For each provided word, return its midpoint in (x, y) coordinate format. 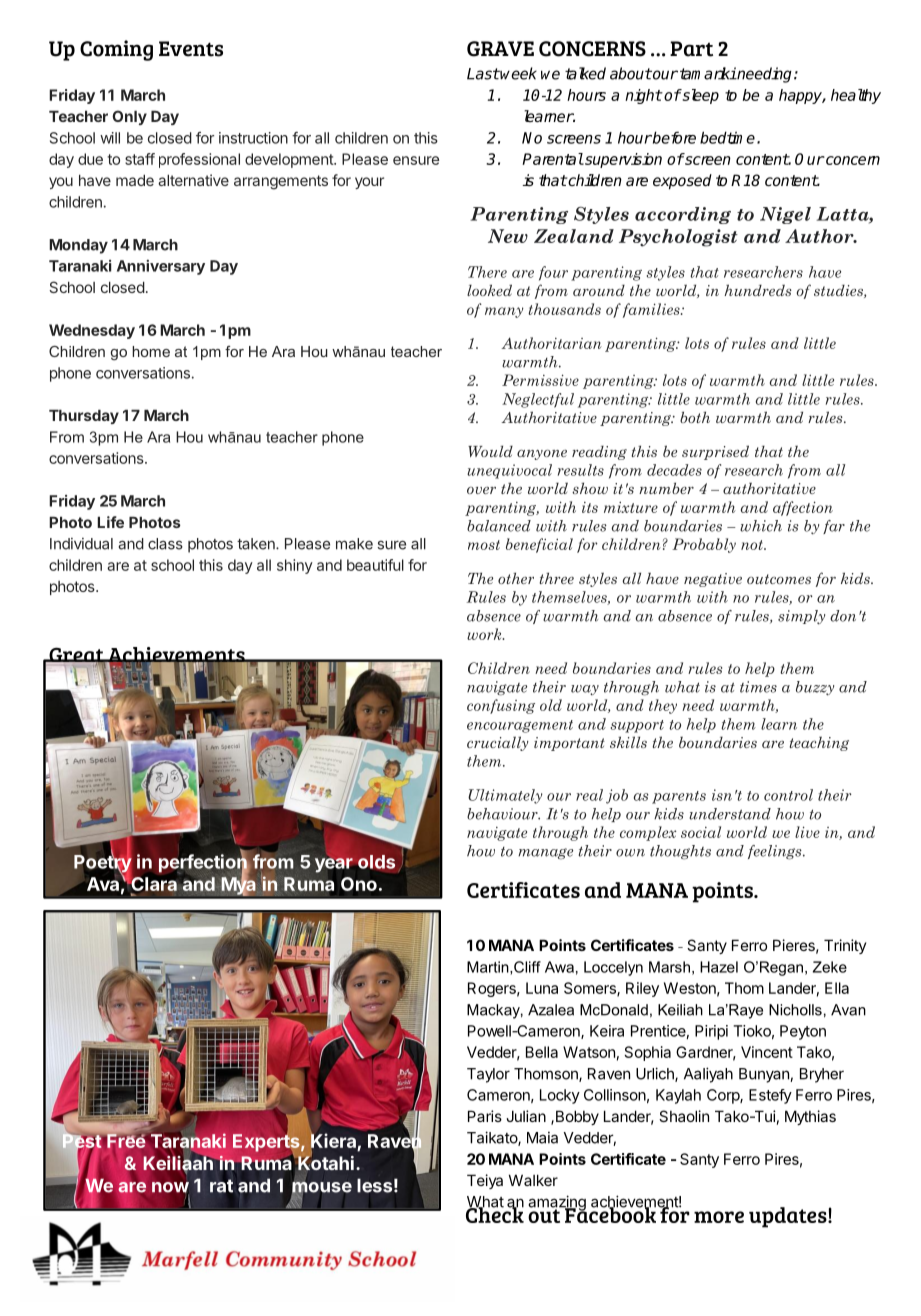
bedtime (727, 137)
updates (789, 1217)
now (170, 1187)
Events (191, 49)
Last (483, 74)
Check (495, 1214)
